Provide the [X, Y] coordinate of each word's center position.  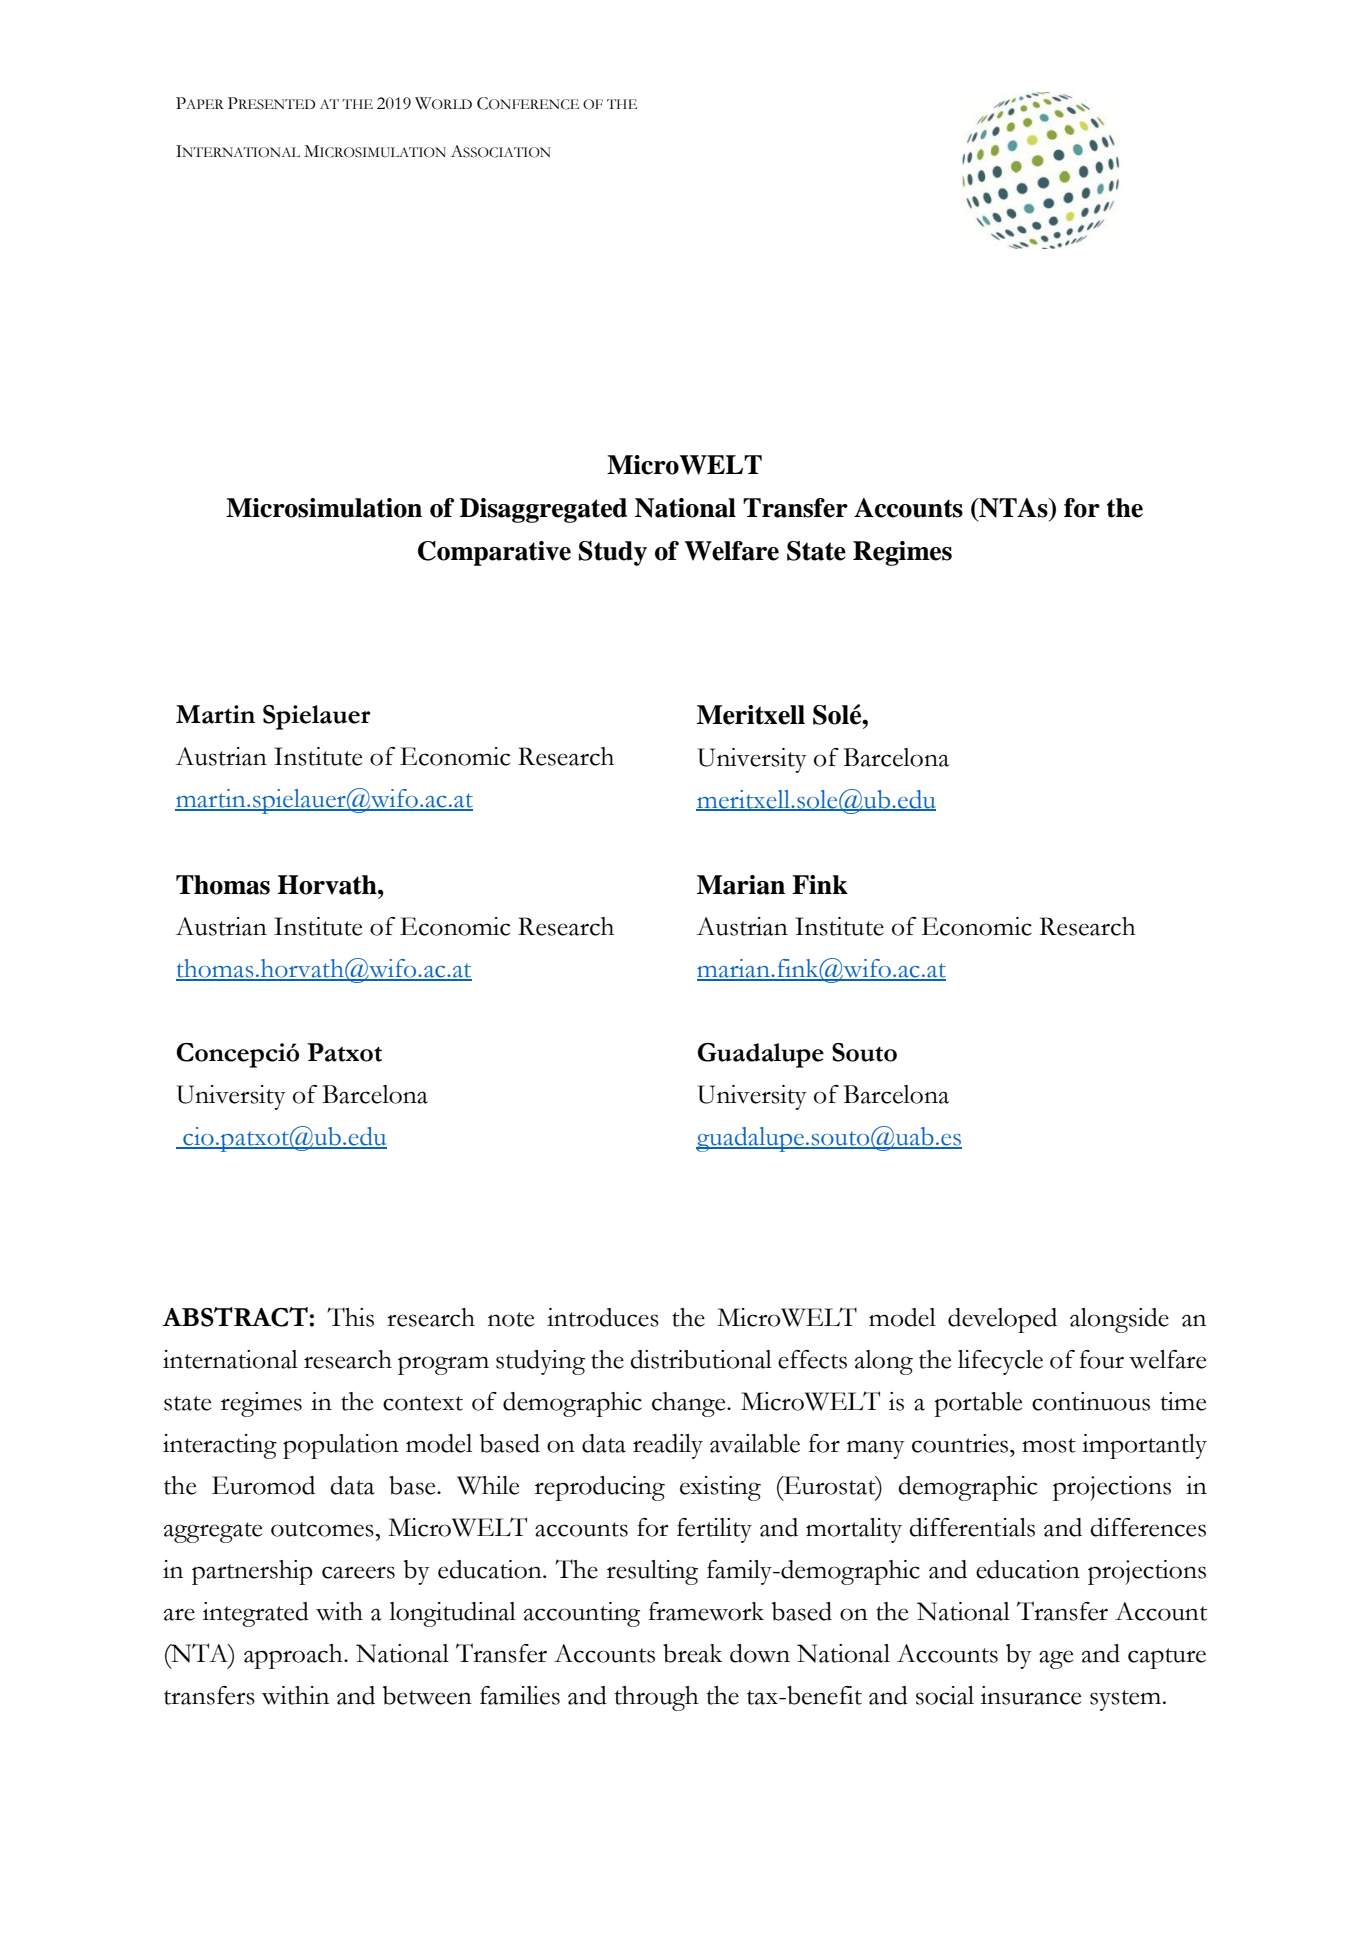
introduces [603, 1317]
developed [1002, 1320]
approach [294, 1656]
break [693, 1653]
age [1056, 1659]
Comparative [494, 553]
